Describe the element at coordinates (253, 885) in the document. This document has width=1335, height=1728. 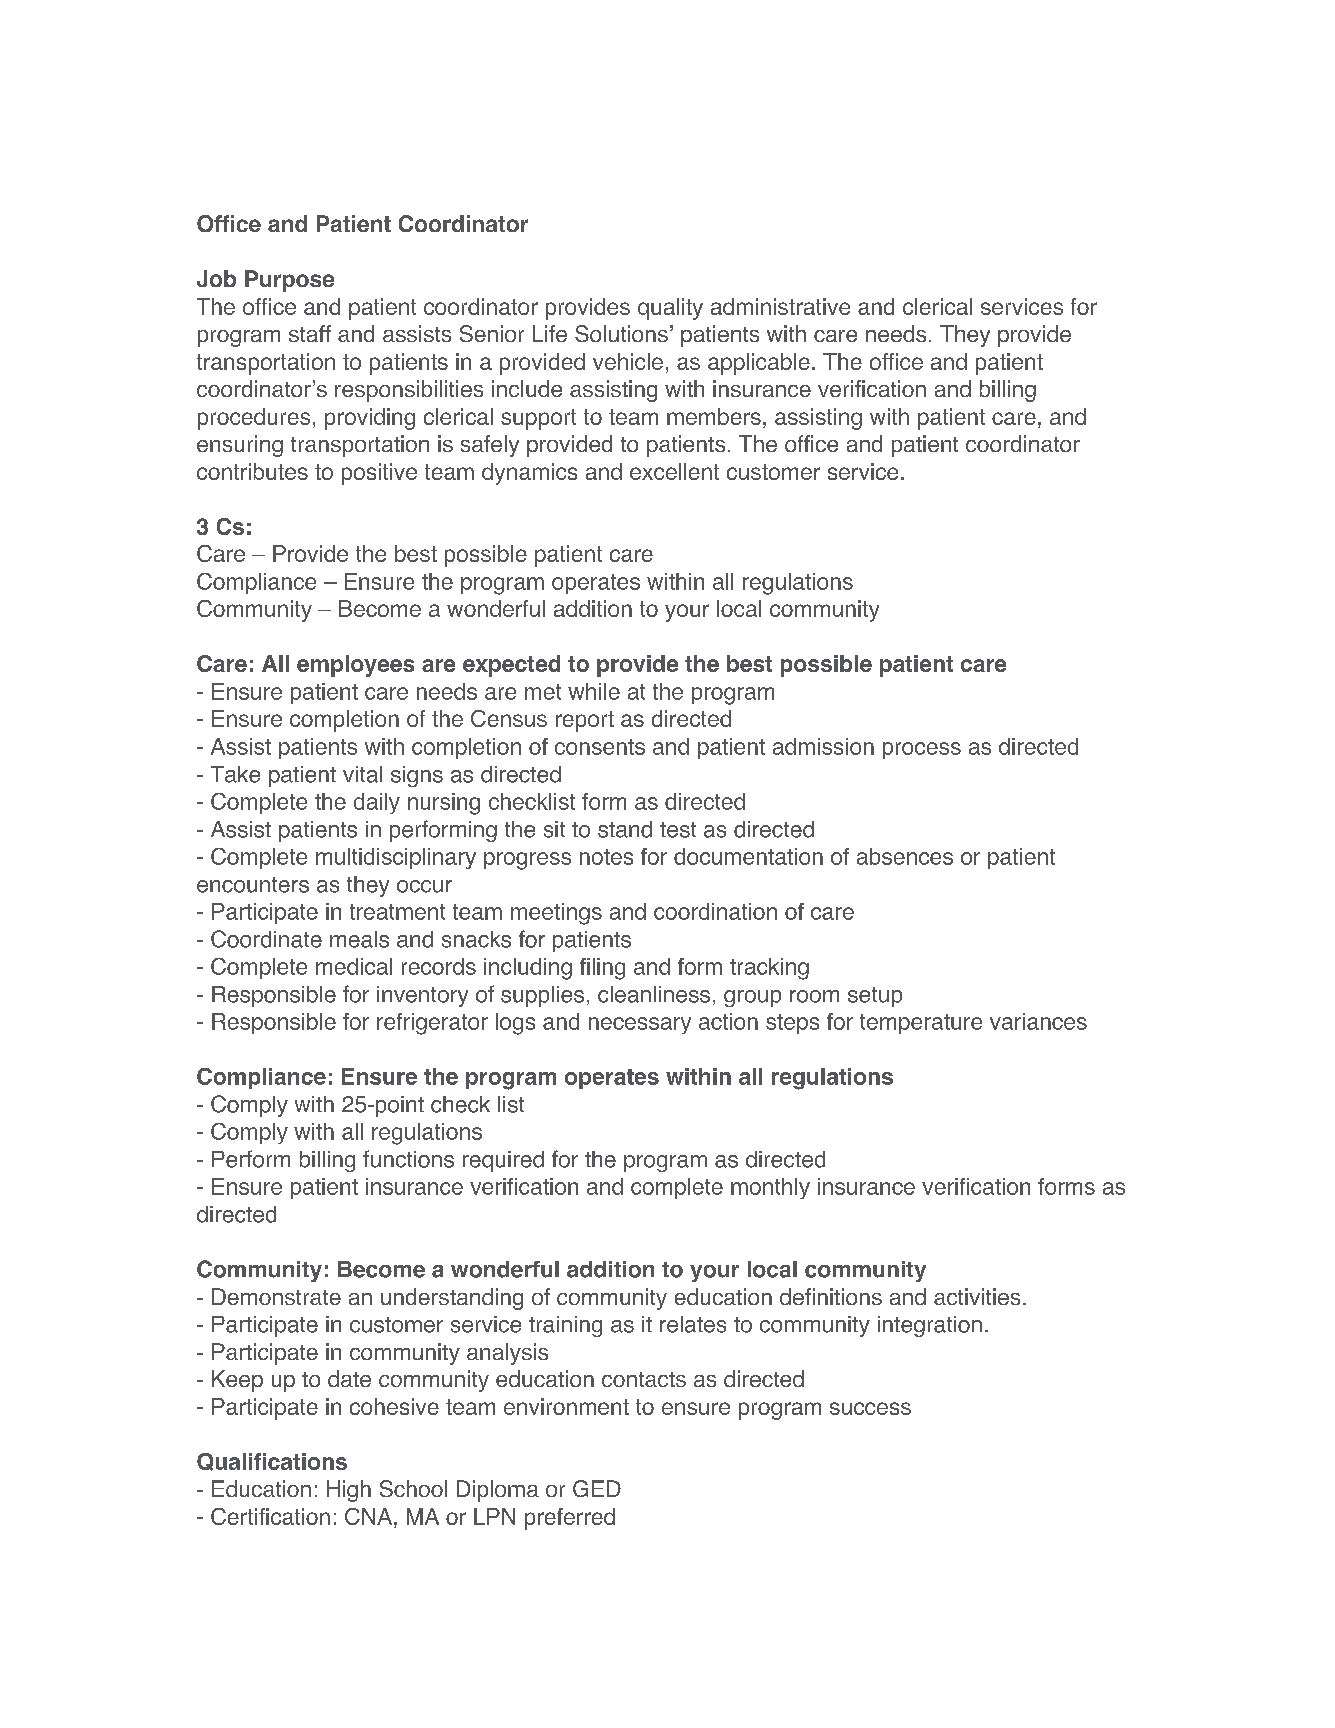
I see `encounters` at that location.
